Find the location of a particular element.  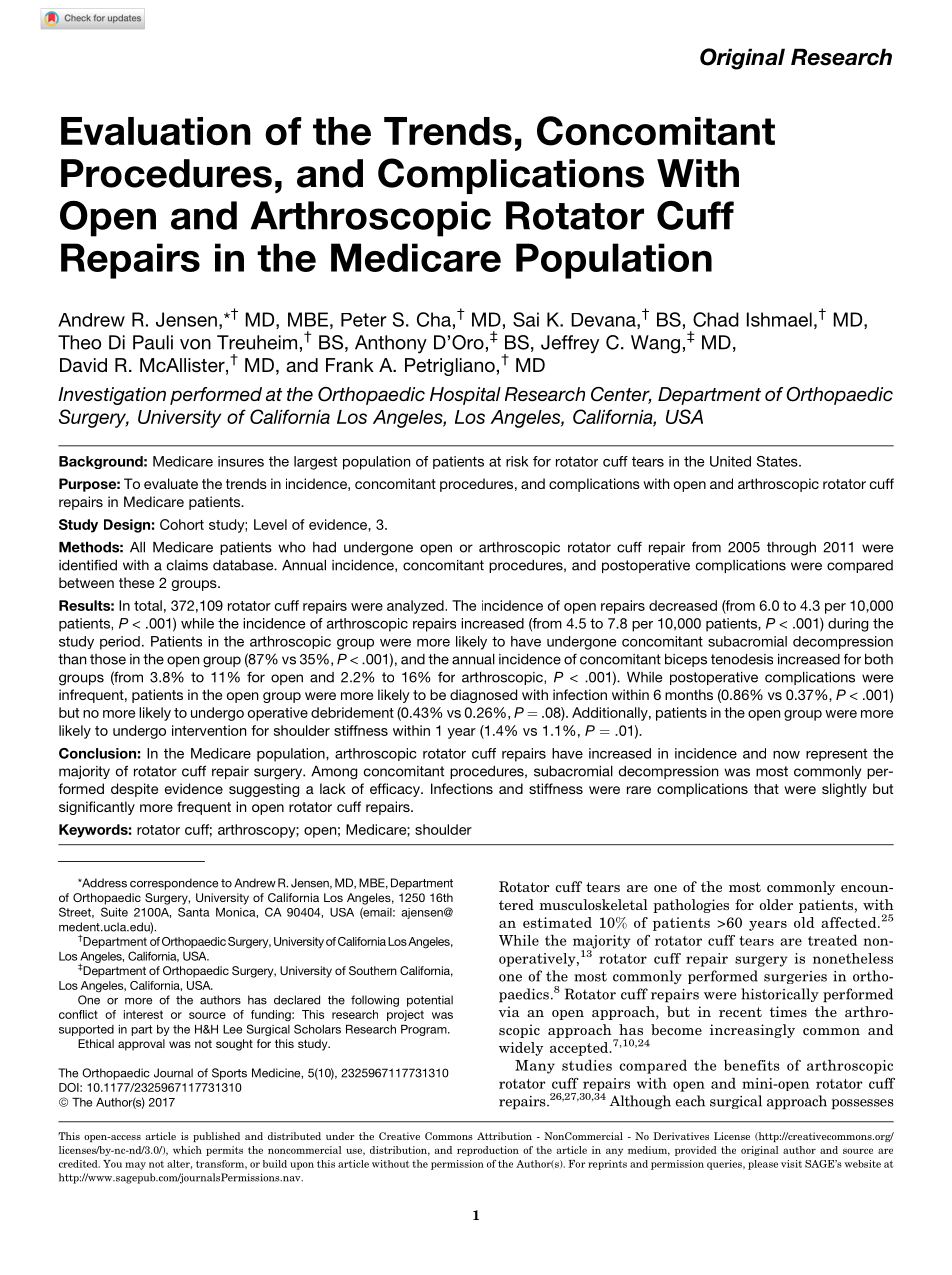

analyzed is located at coordinates (416, 607).
